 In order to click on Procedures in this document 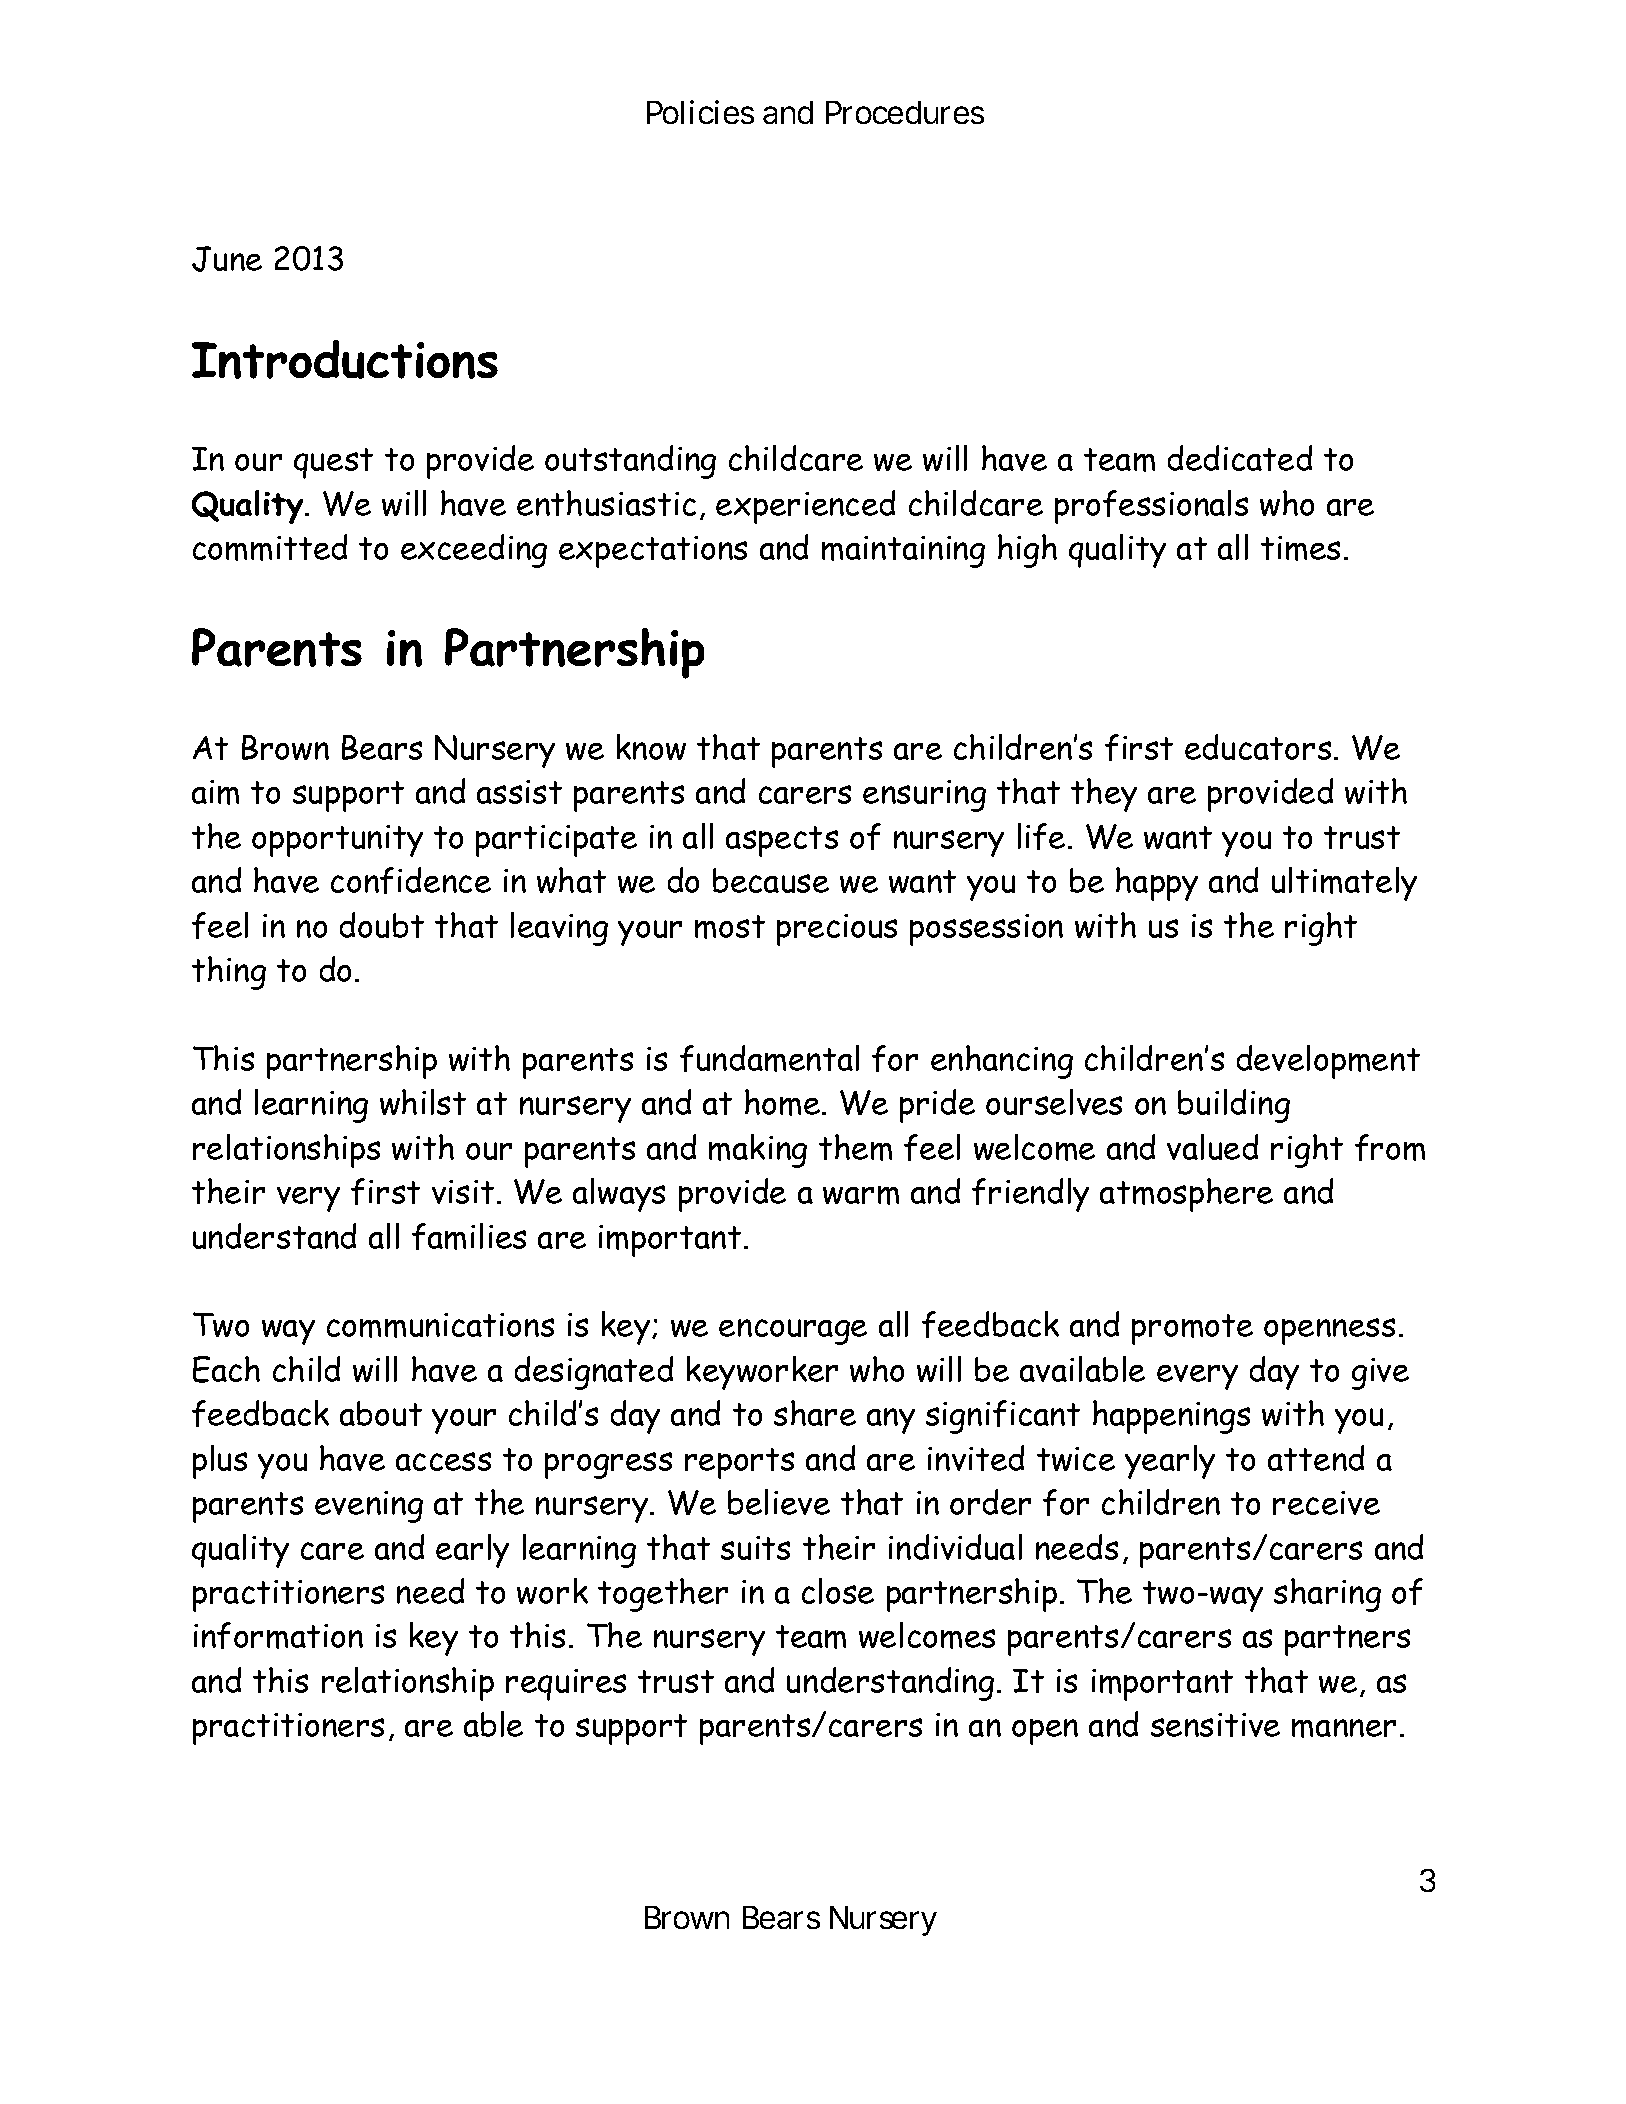, I will do `click(905, 112)`.
